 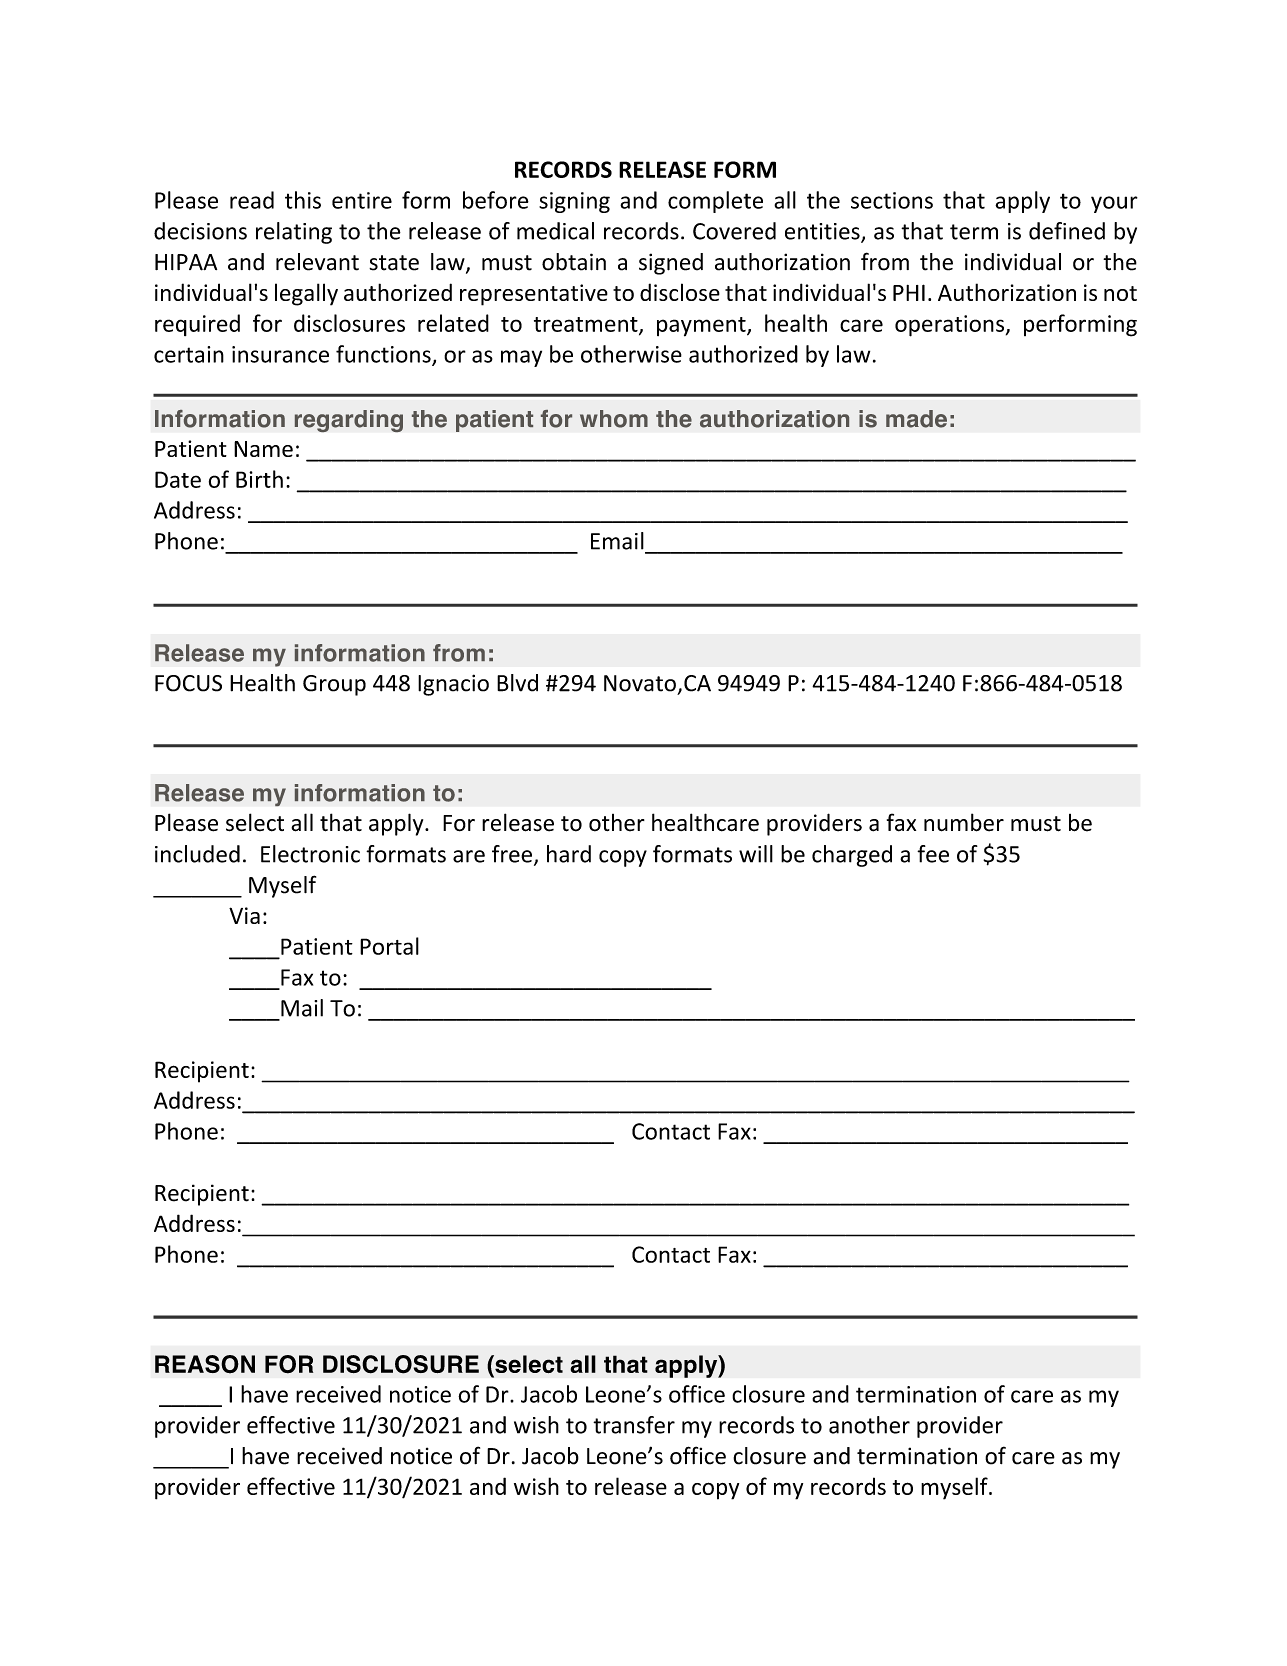 What do you see at coordinates (205, 1364) in the screenshot?
I see `REASON` at bounding box center [205, 1364].
